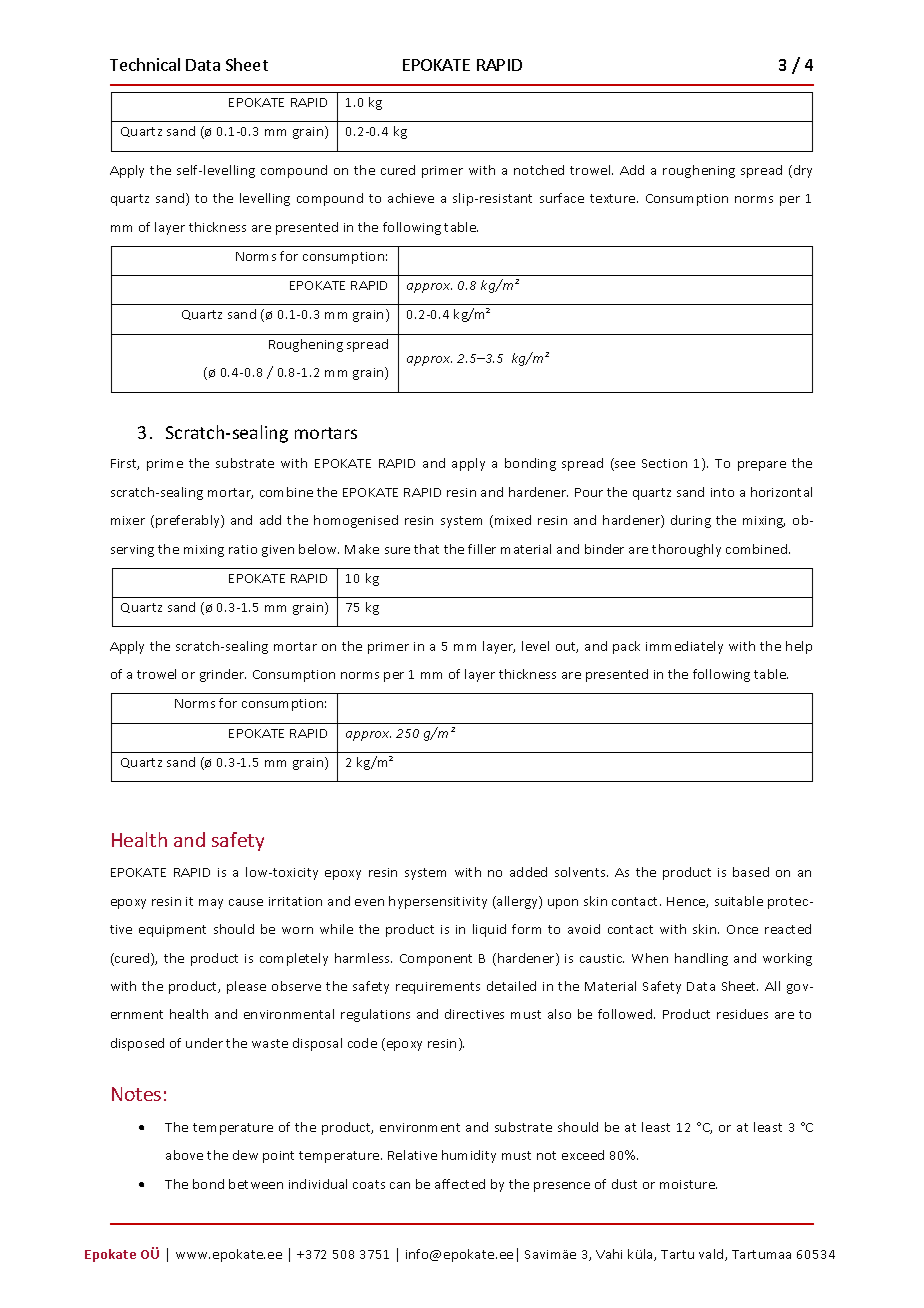  I want to click on texture, so click(614, 198).
